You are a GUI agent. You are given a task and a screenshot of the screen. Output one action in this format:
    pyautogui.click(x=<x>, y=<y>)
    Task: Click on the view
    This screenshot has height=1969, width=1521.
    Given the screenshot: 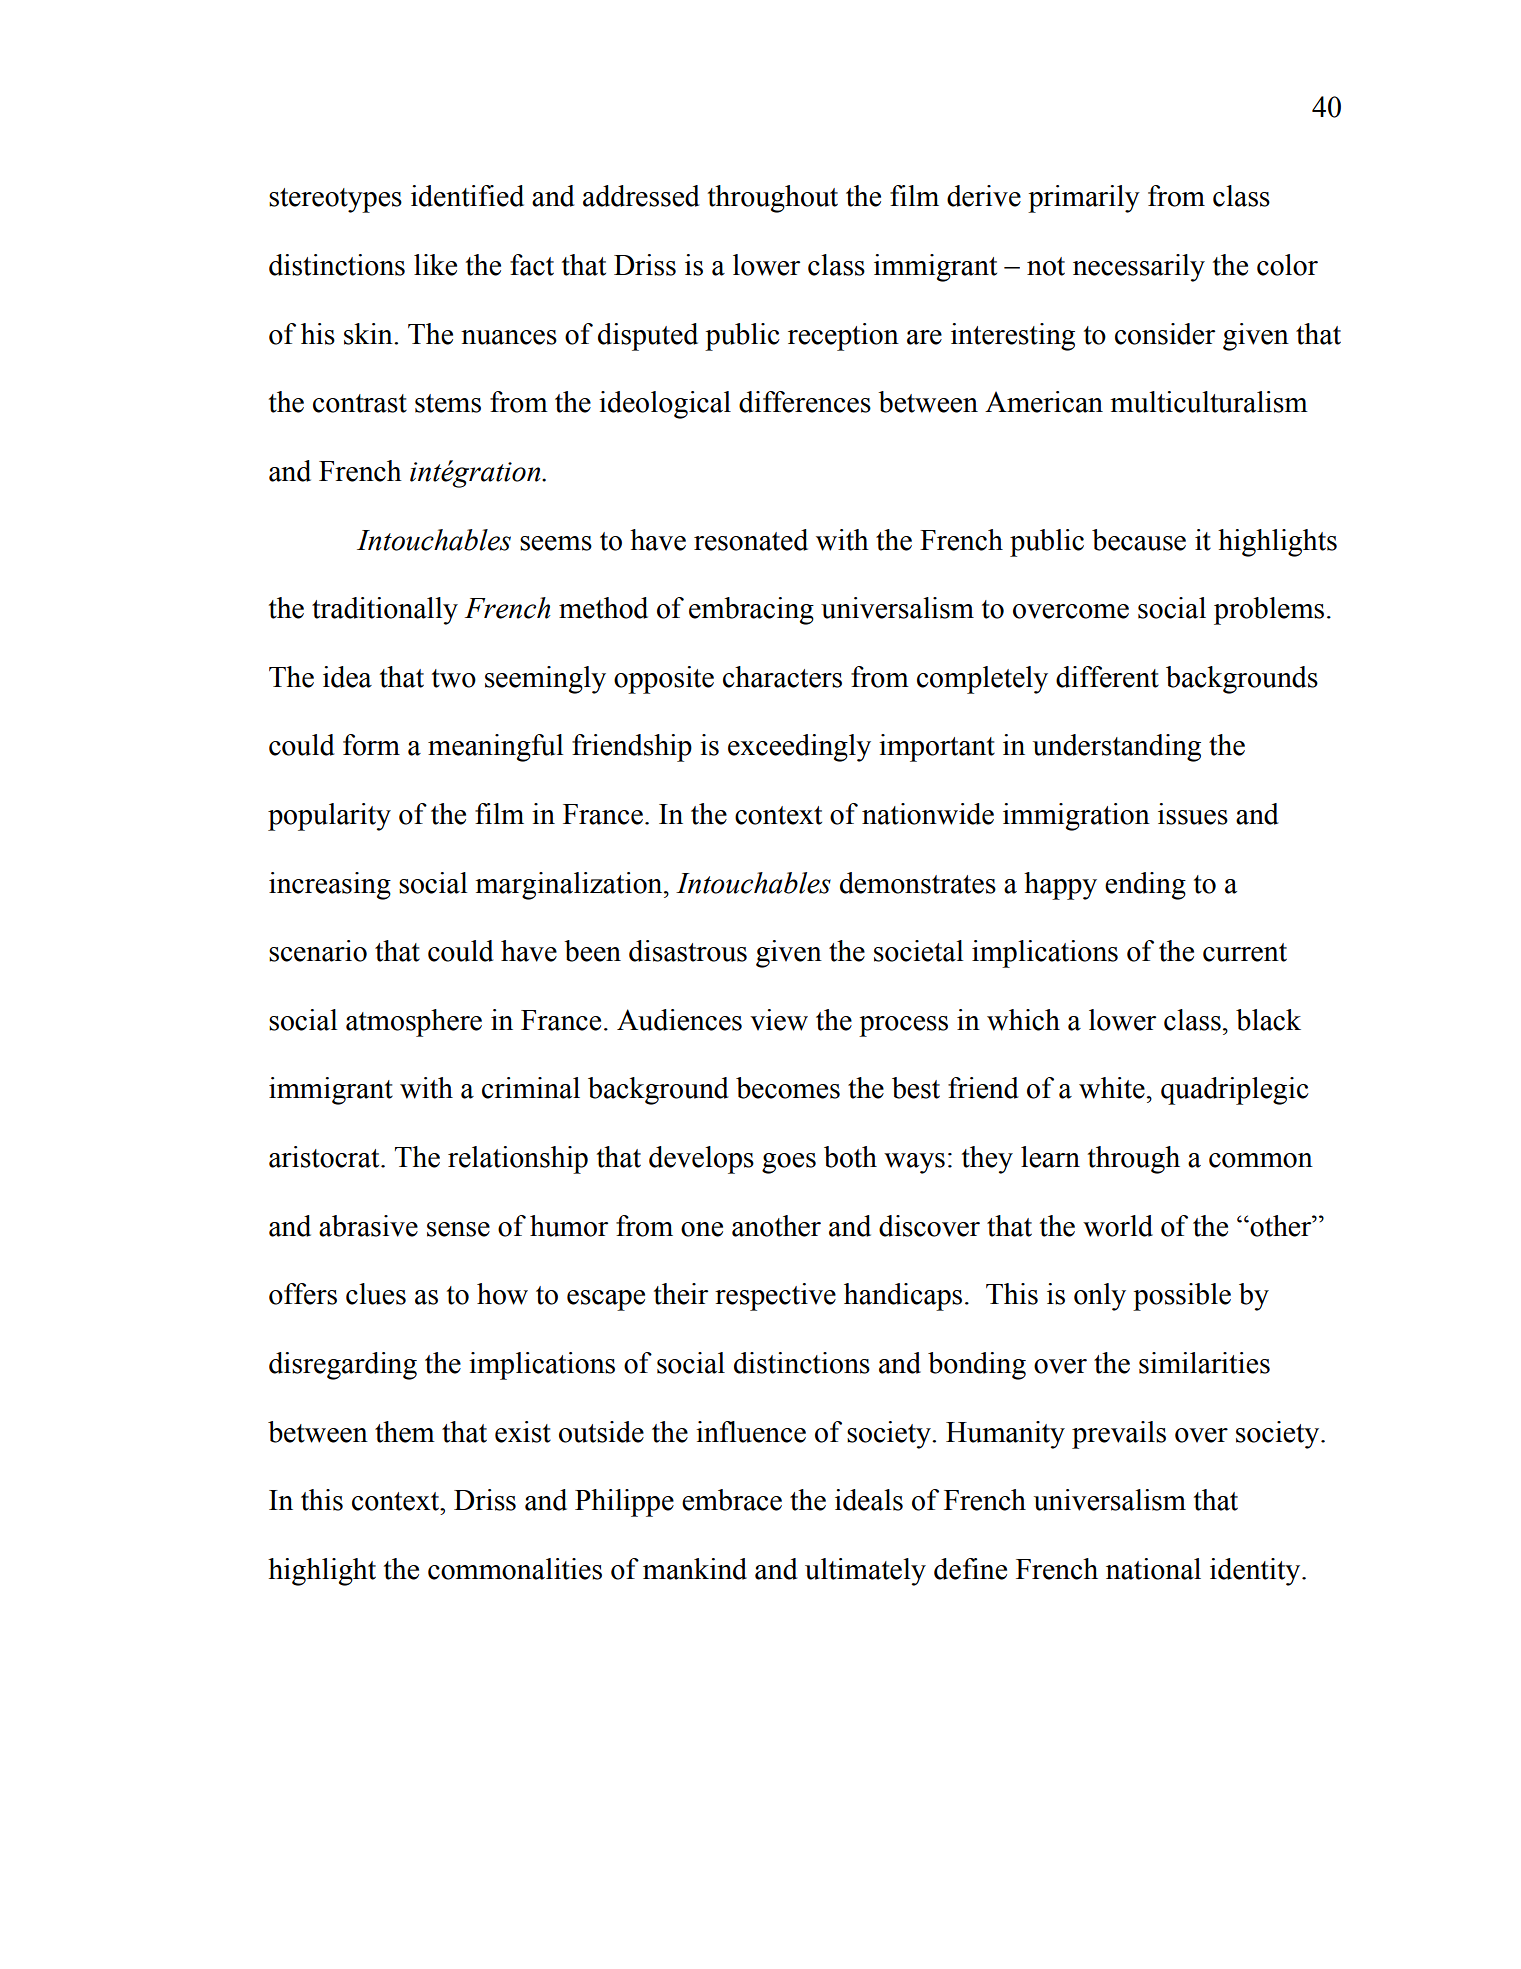 What is the action you would take?
    pyautogui.click(x=779, y=1020)
